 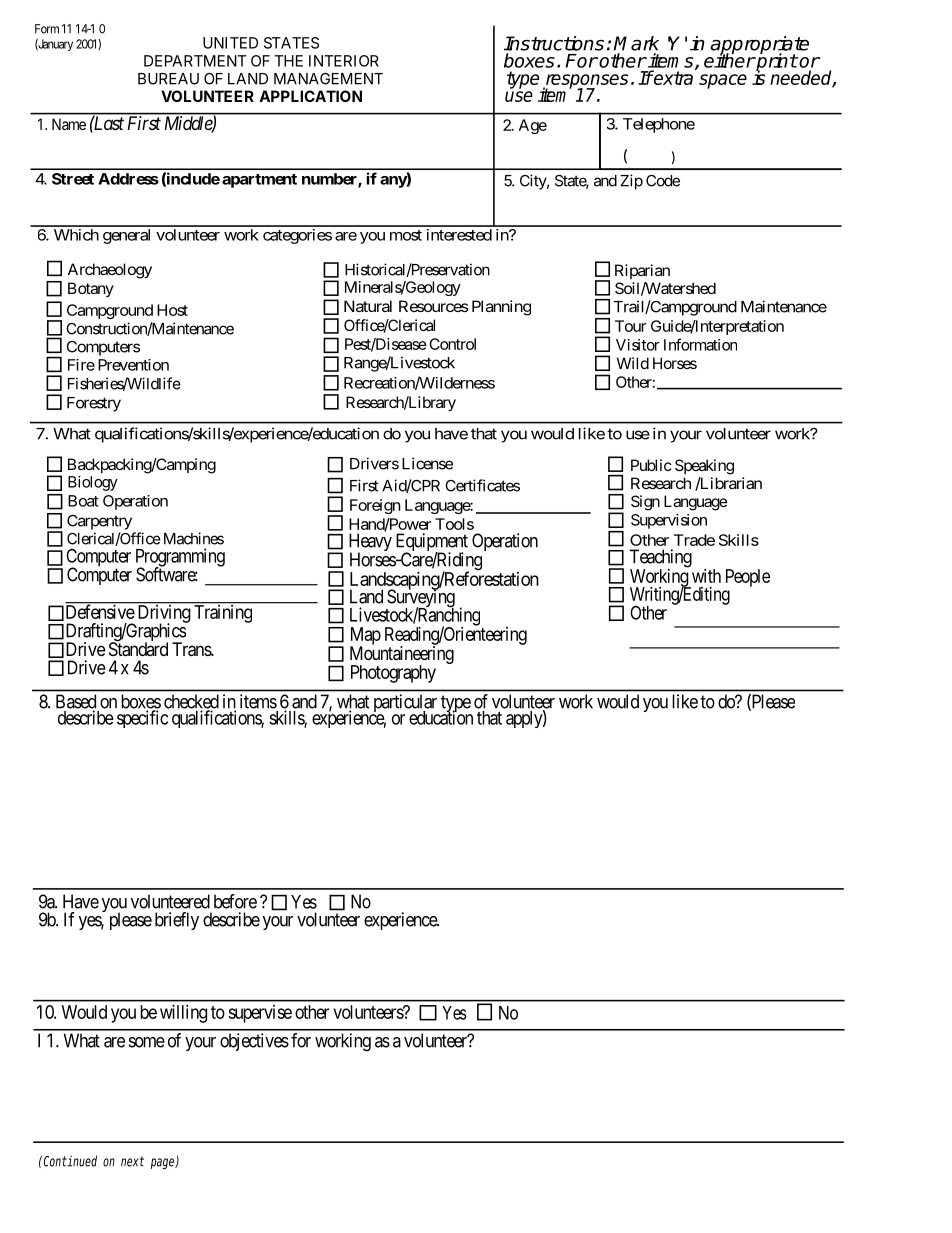 I want to click on Mountaineering, so click(x=402, y=656).
